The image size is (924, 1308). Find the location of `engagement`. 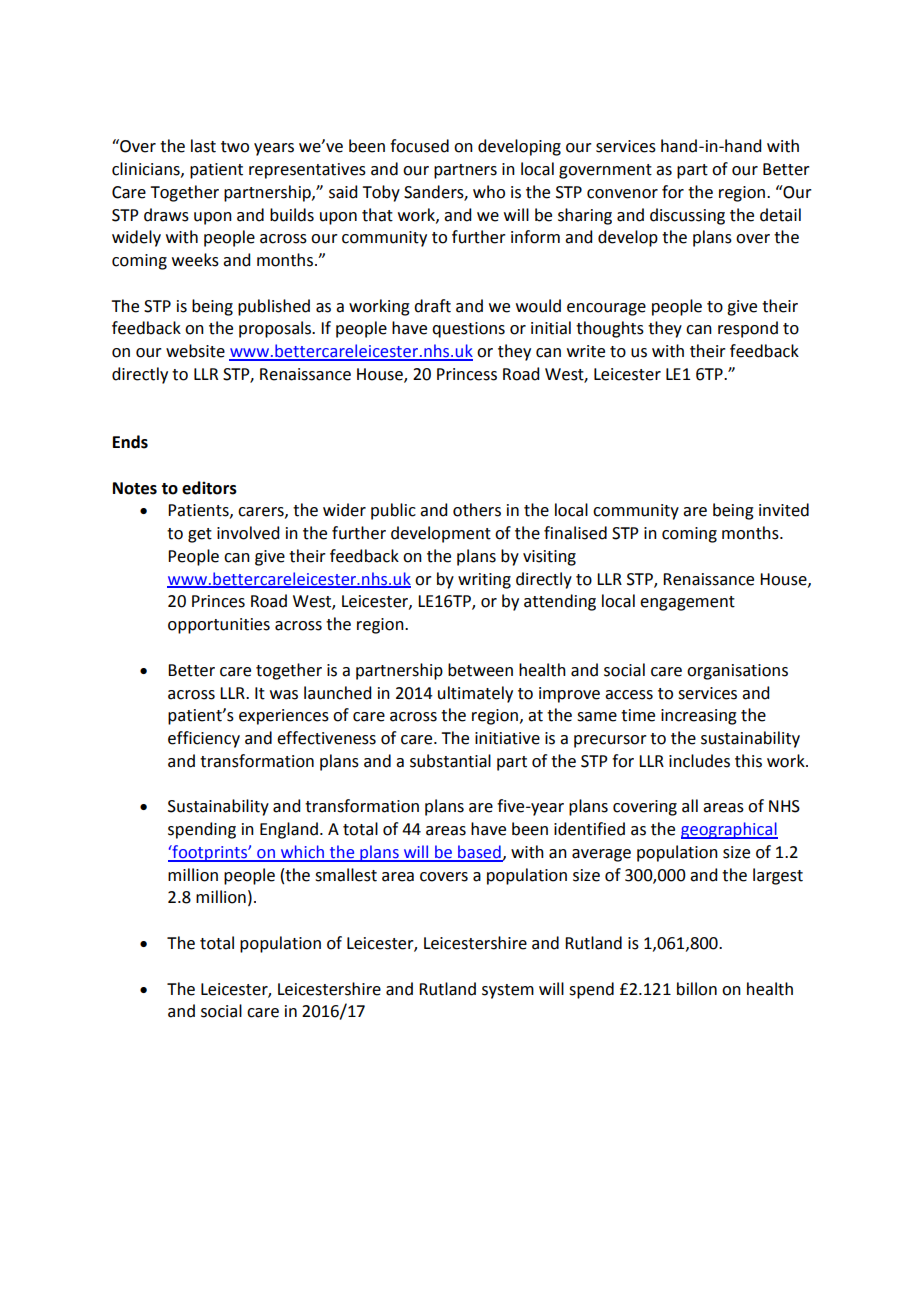

engagement is located at coordinates (687, 603).
